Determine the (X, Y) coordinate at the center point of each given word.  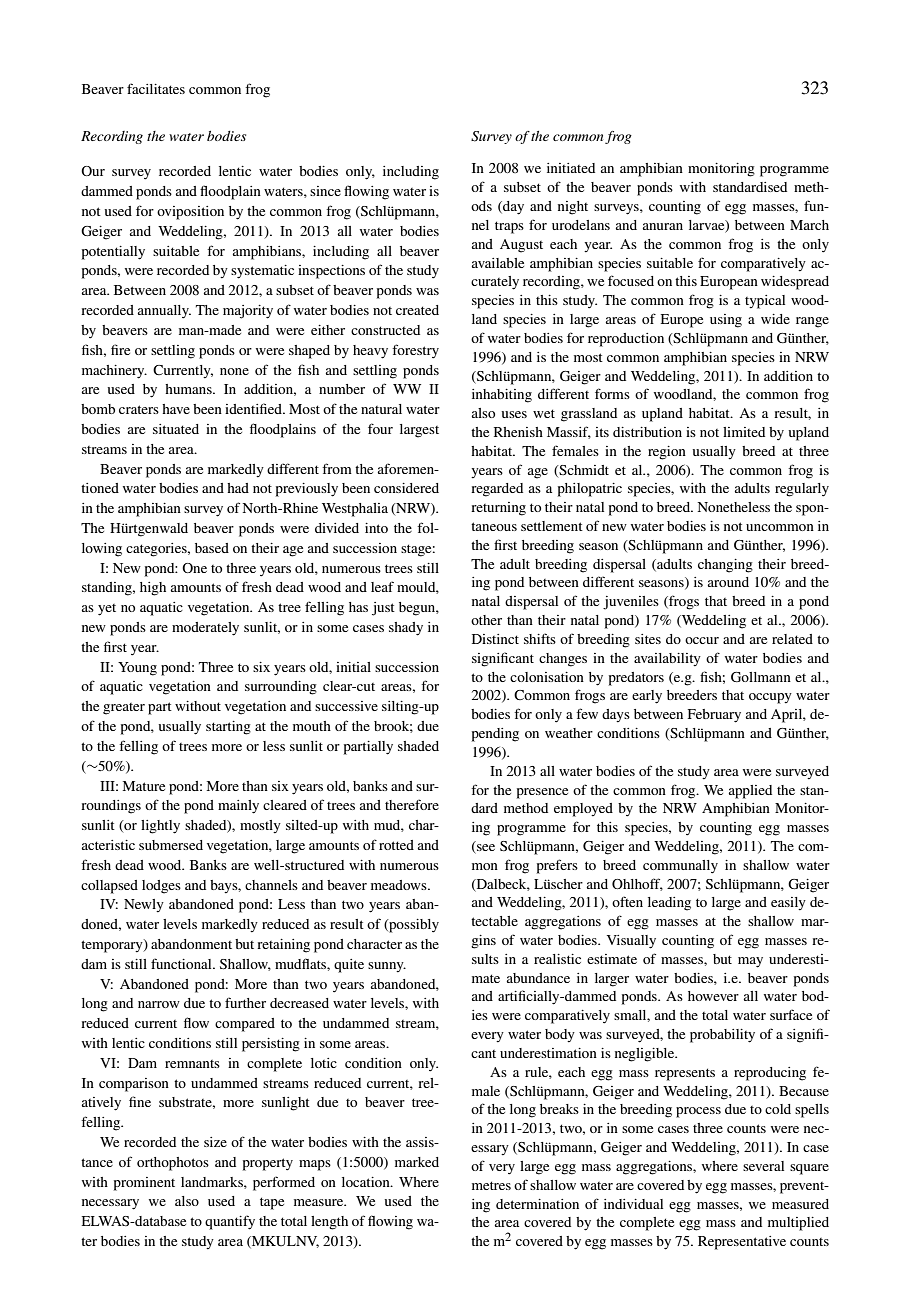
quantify (230, 1222)
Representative (742, 1243)
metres (491, 1185)
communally (680, 867)
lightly (160, 827)
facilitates (156, 88)
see (485, 849)
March (809, 225)
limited (744, 432)
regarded (497, 490)
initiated (571, 168)
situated (176, 429)
